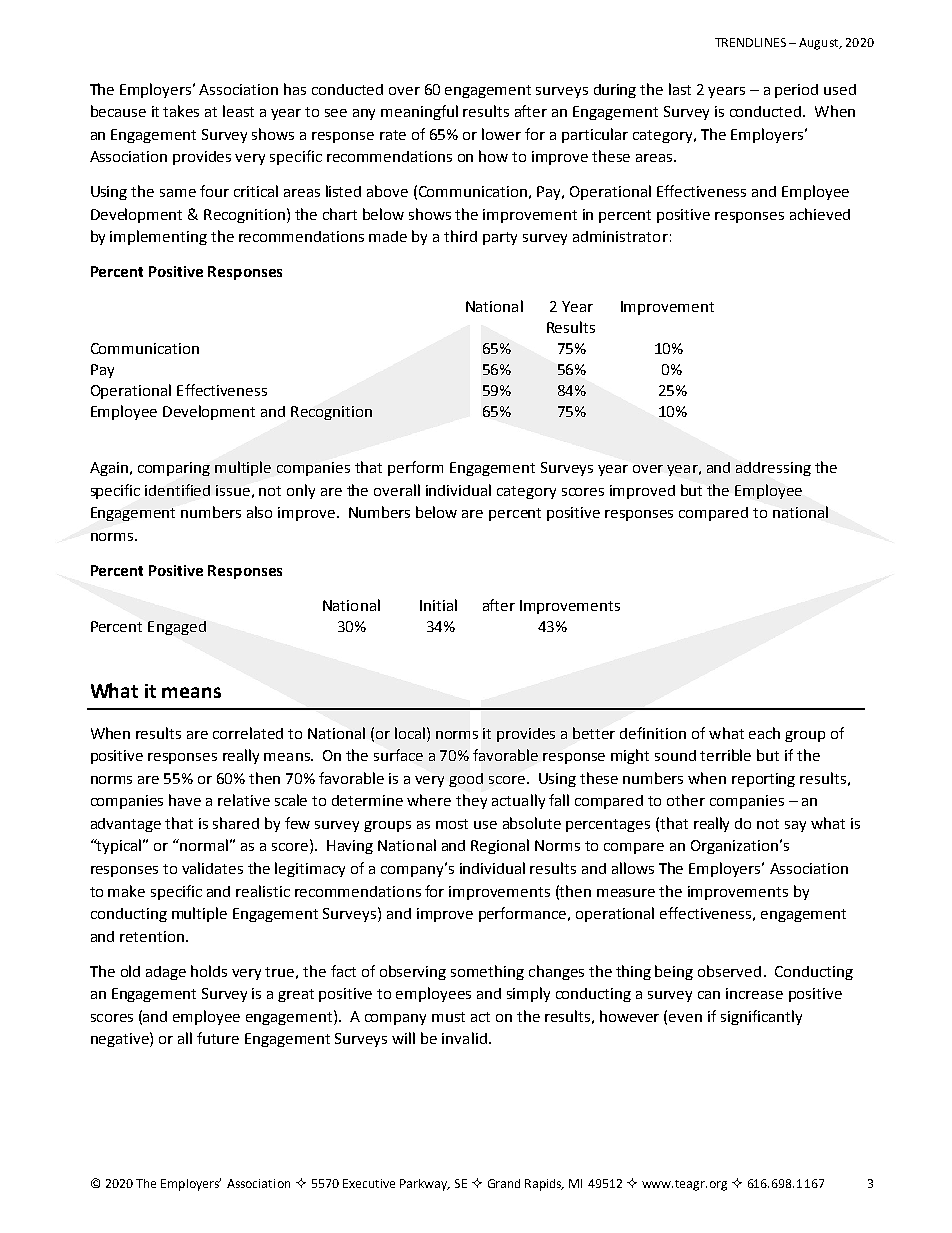 This screenshot has width=952, height=1233. I want to click on takes, so click(181, 111).
